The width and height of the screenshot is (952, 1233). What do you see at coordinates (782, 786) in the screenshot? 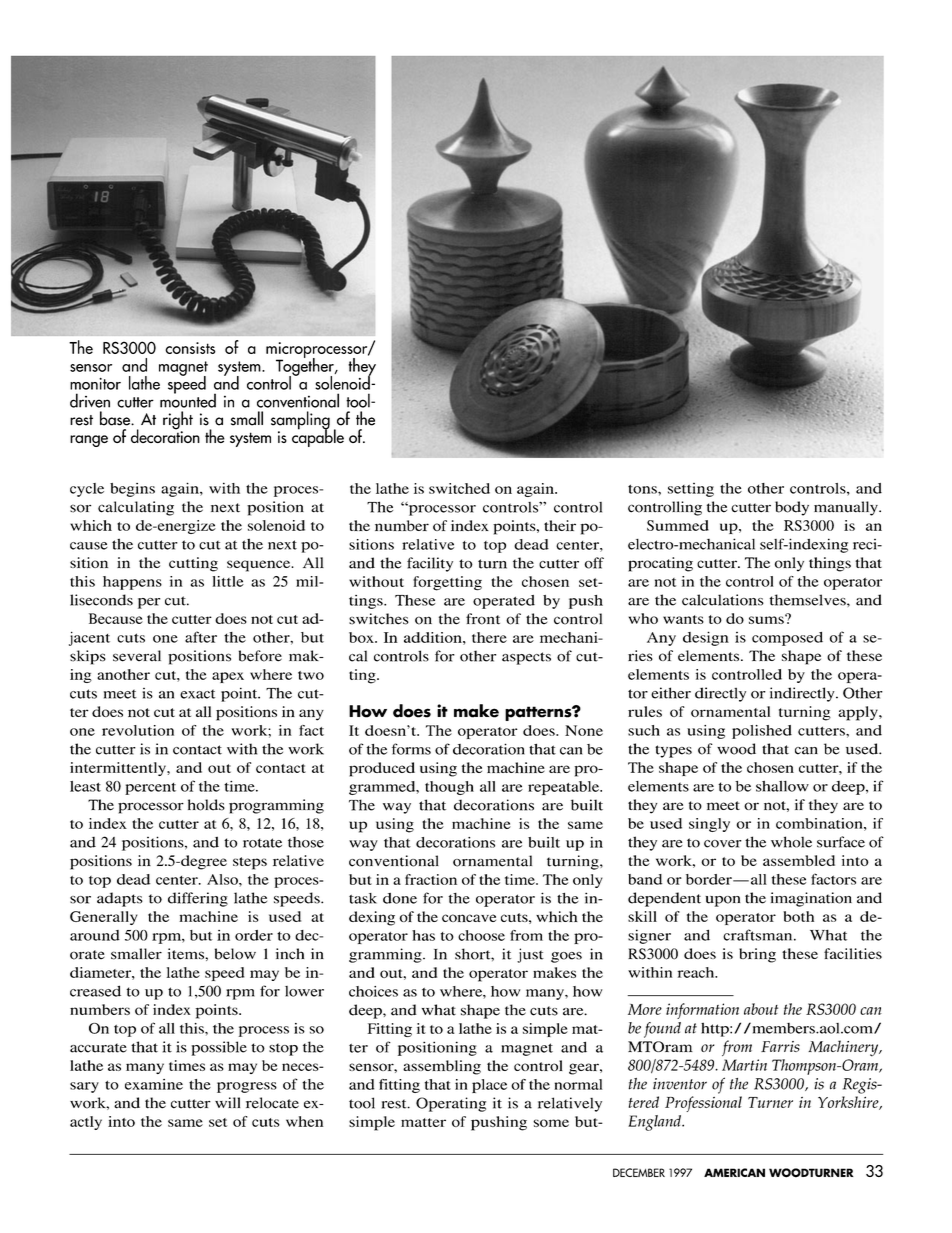
I see `shallow` at bounding box center [782, 786].
